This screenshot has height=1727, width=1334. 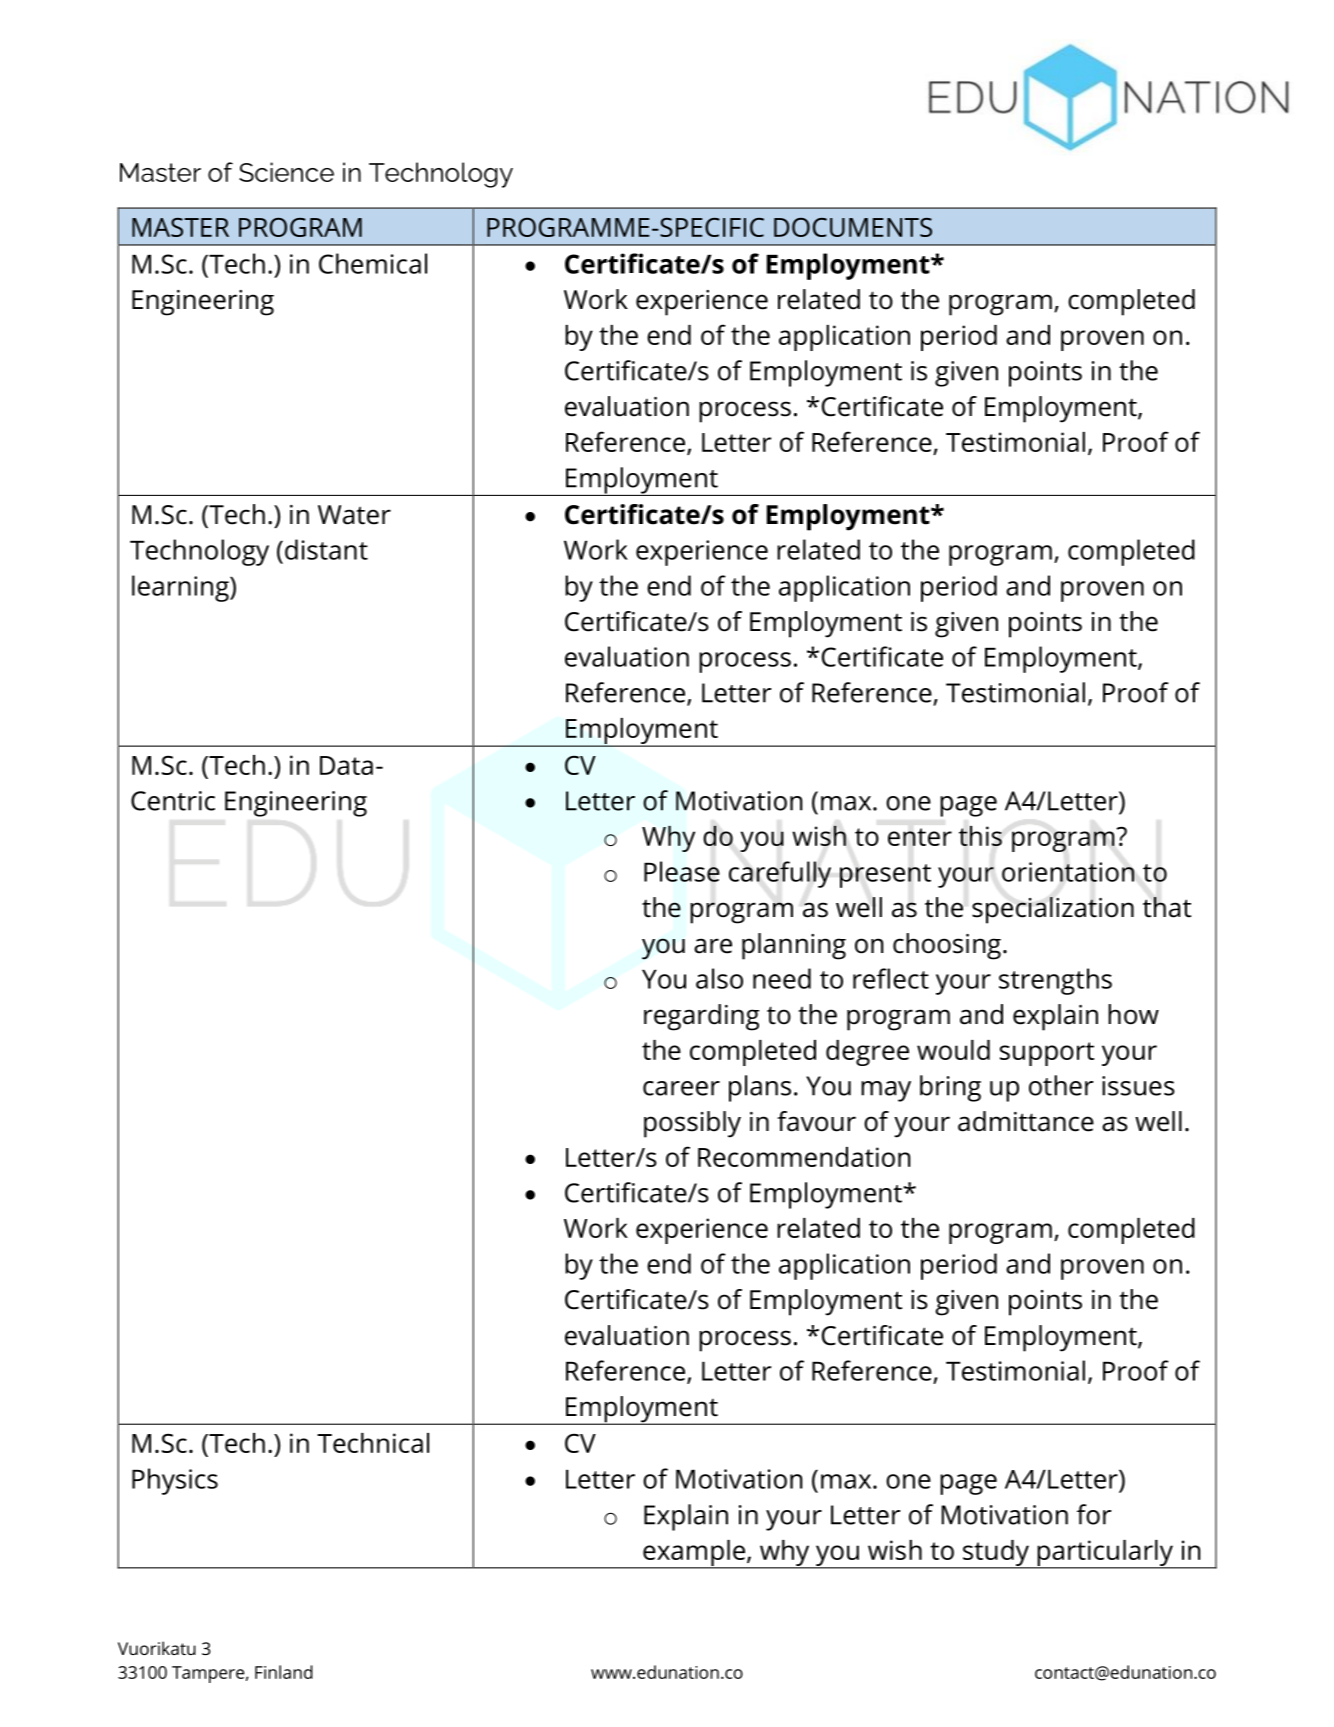 What do you see at coordinates (1053, 910) in the screenshot?
I see `specialization` at bounding box center [1053, 910].
